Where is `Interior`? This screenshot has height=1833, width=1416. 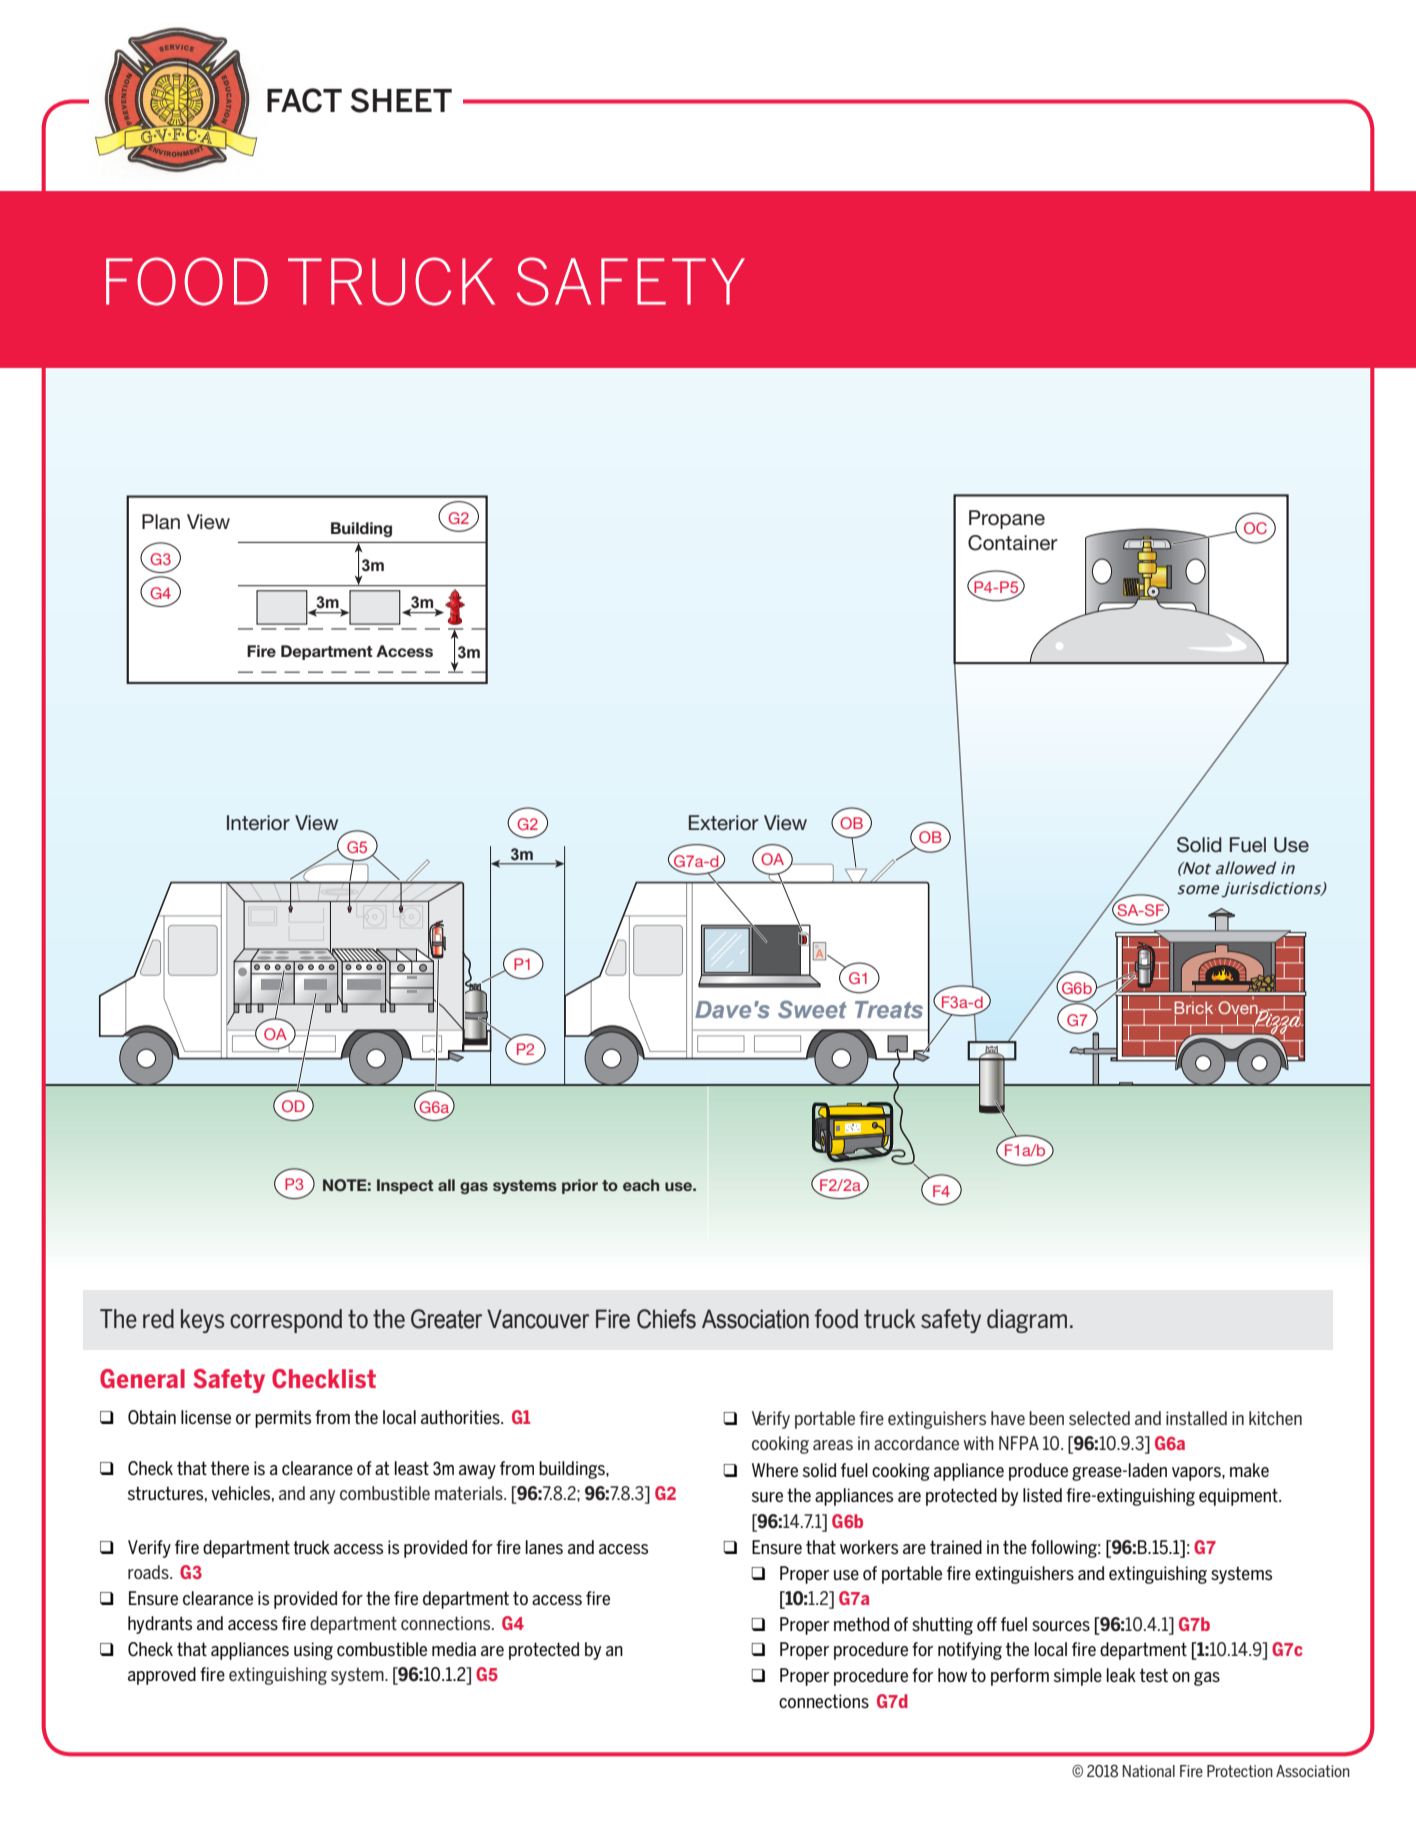 Interior is located at coordinates (258, 822).
